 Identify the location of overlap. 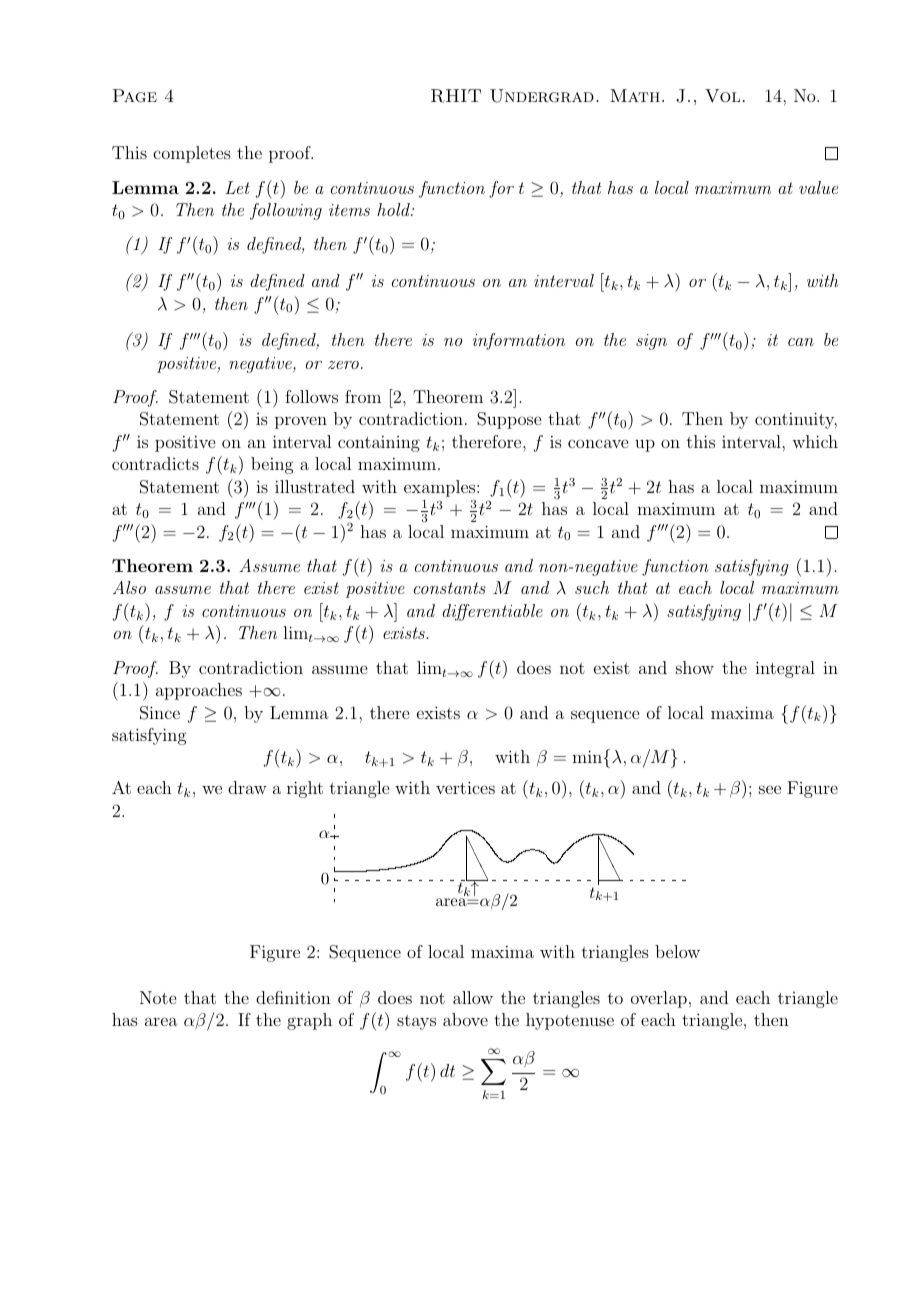
(659, 999).
